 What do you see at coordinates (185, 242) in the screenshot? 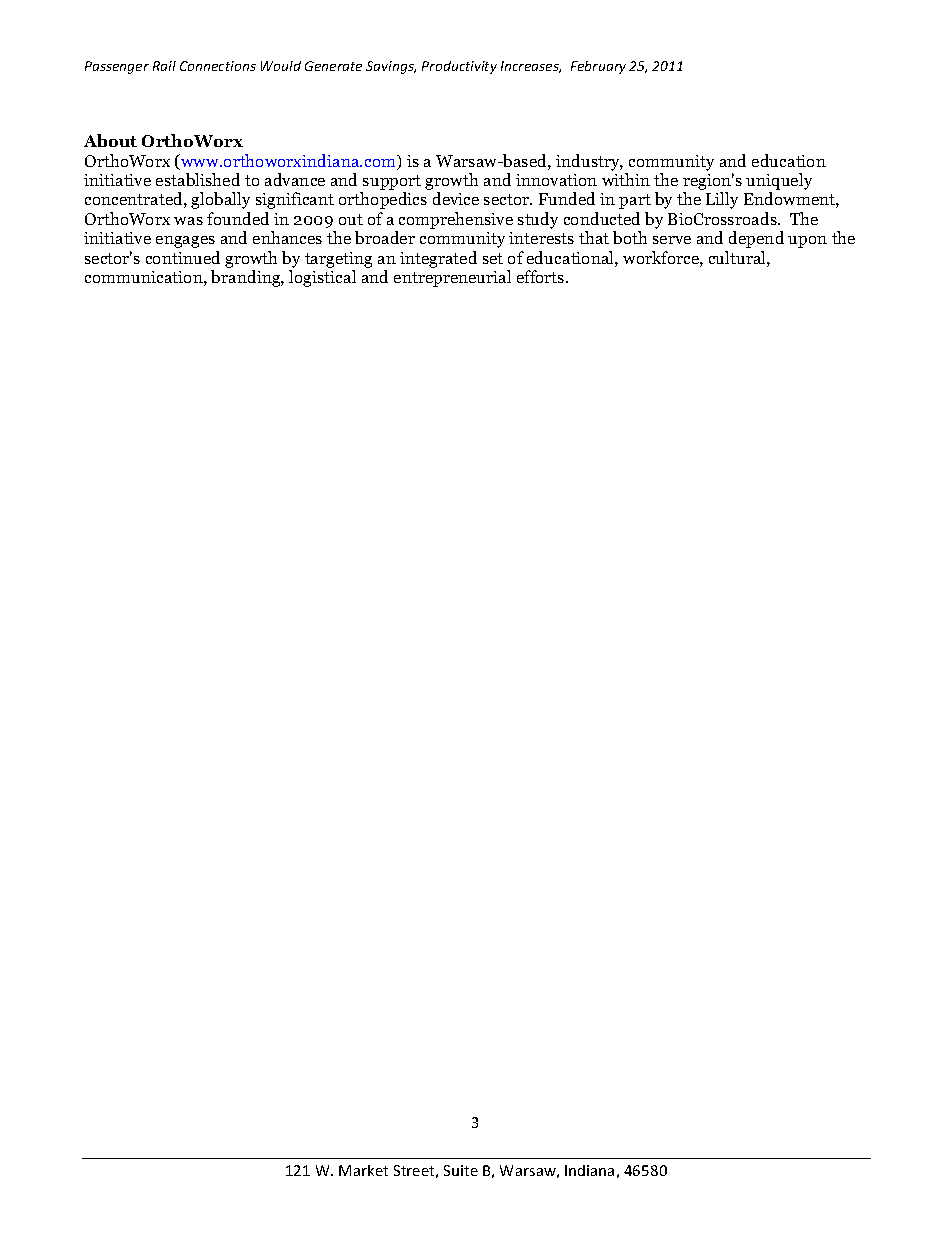
I see `engages` at bounding box center [185, 242].
